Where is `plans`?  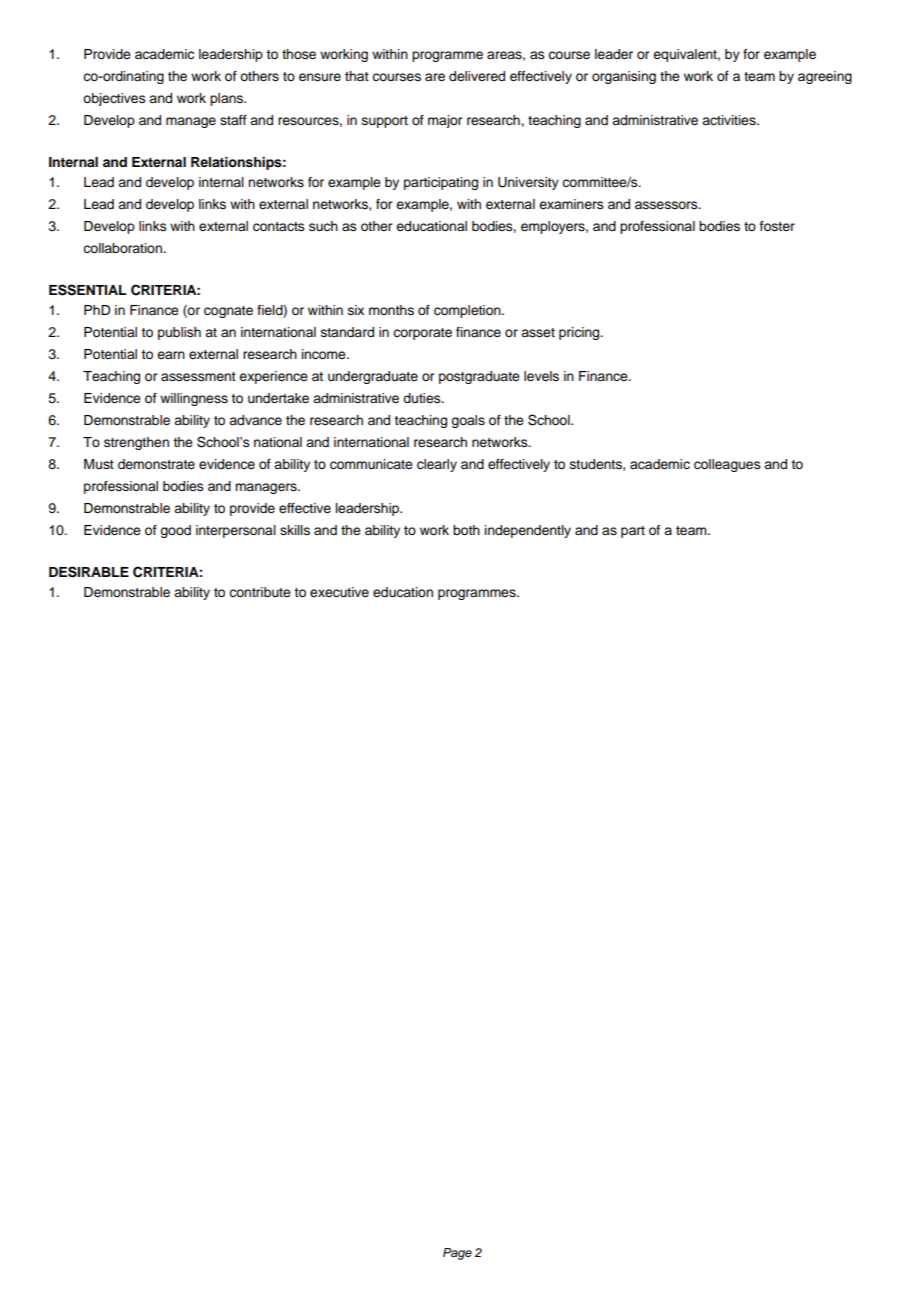
plans is located at coordinates (228, 99).
